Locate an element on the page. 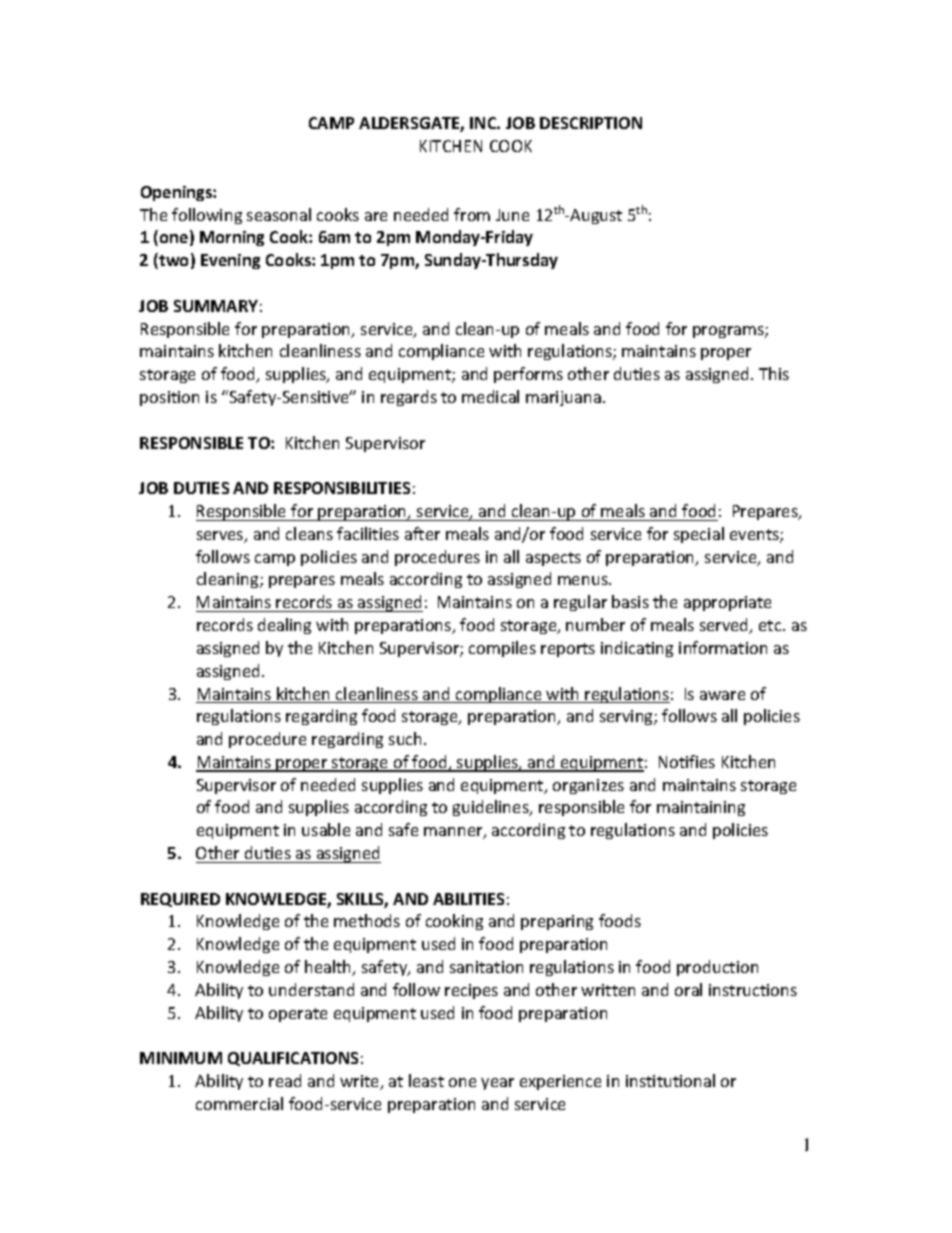 The width and height of the document is (952, 1233). compiles is located at coordinates (502, 649).
